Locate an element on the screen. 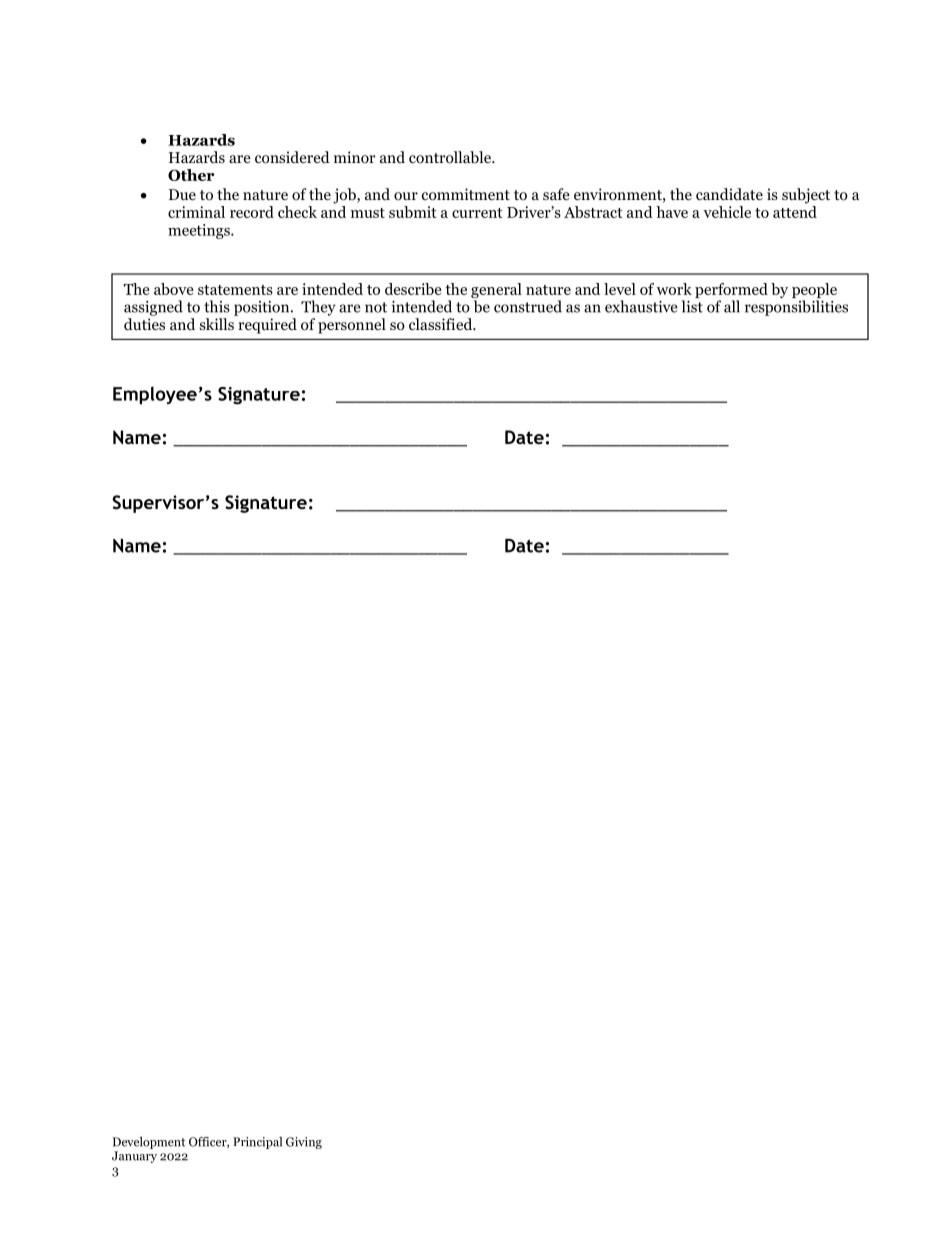  Other is located at coordinates (191, 175).
